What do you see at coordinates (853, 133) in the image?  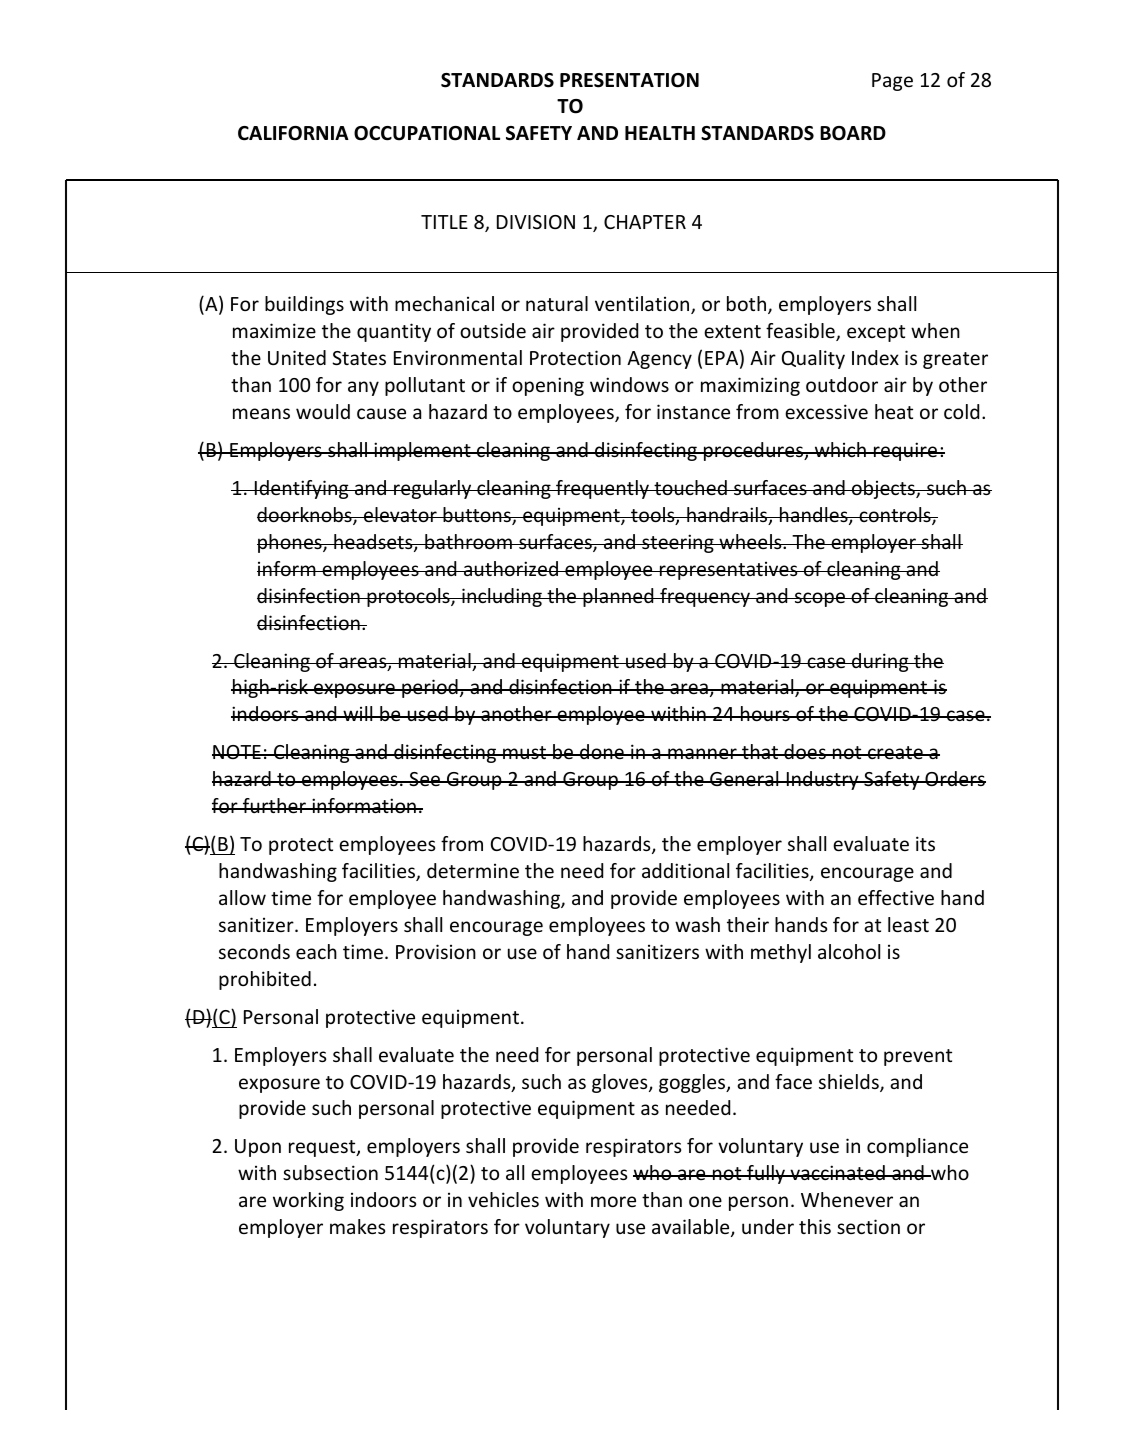 I see `BOARD` at bounding box center [853, 133].
